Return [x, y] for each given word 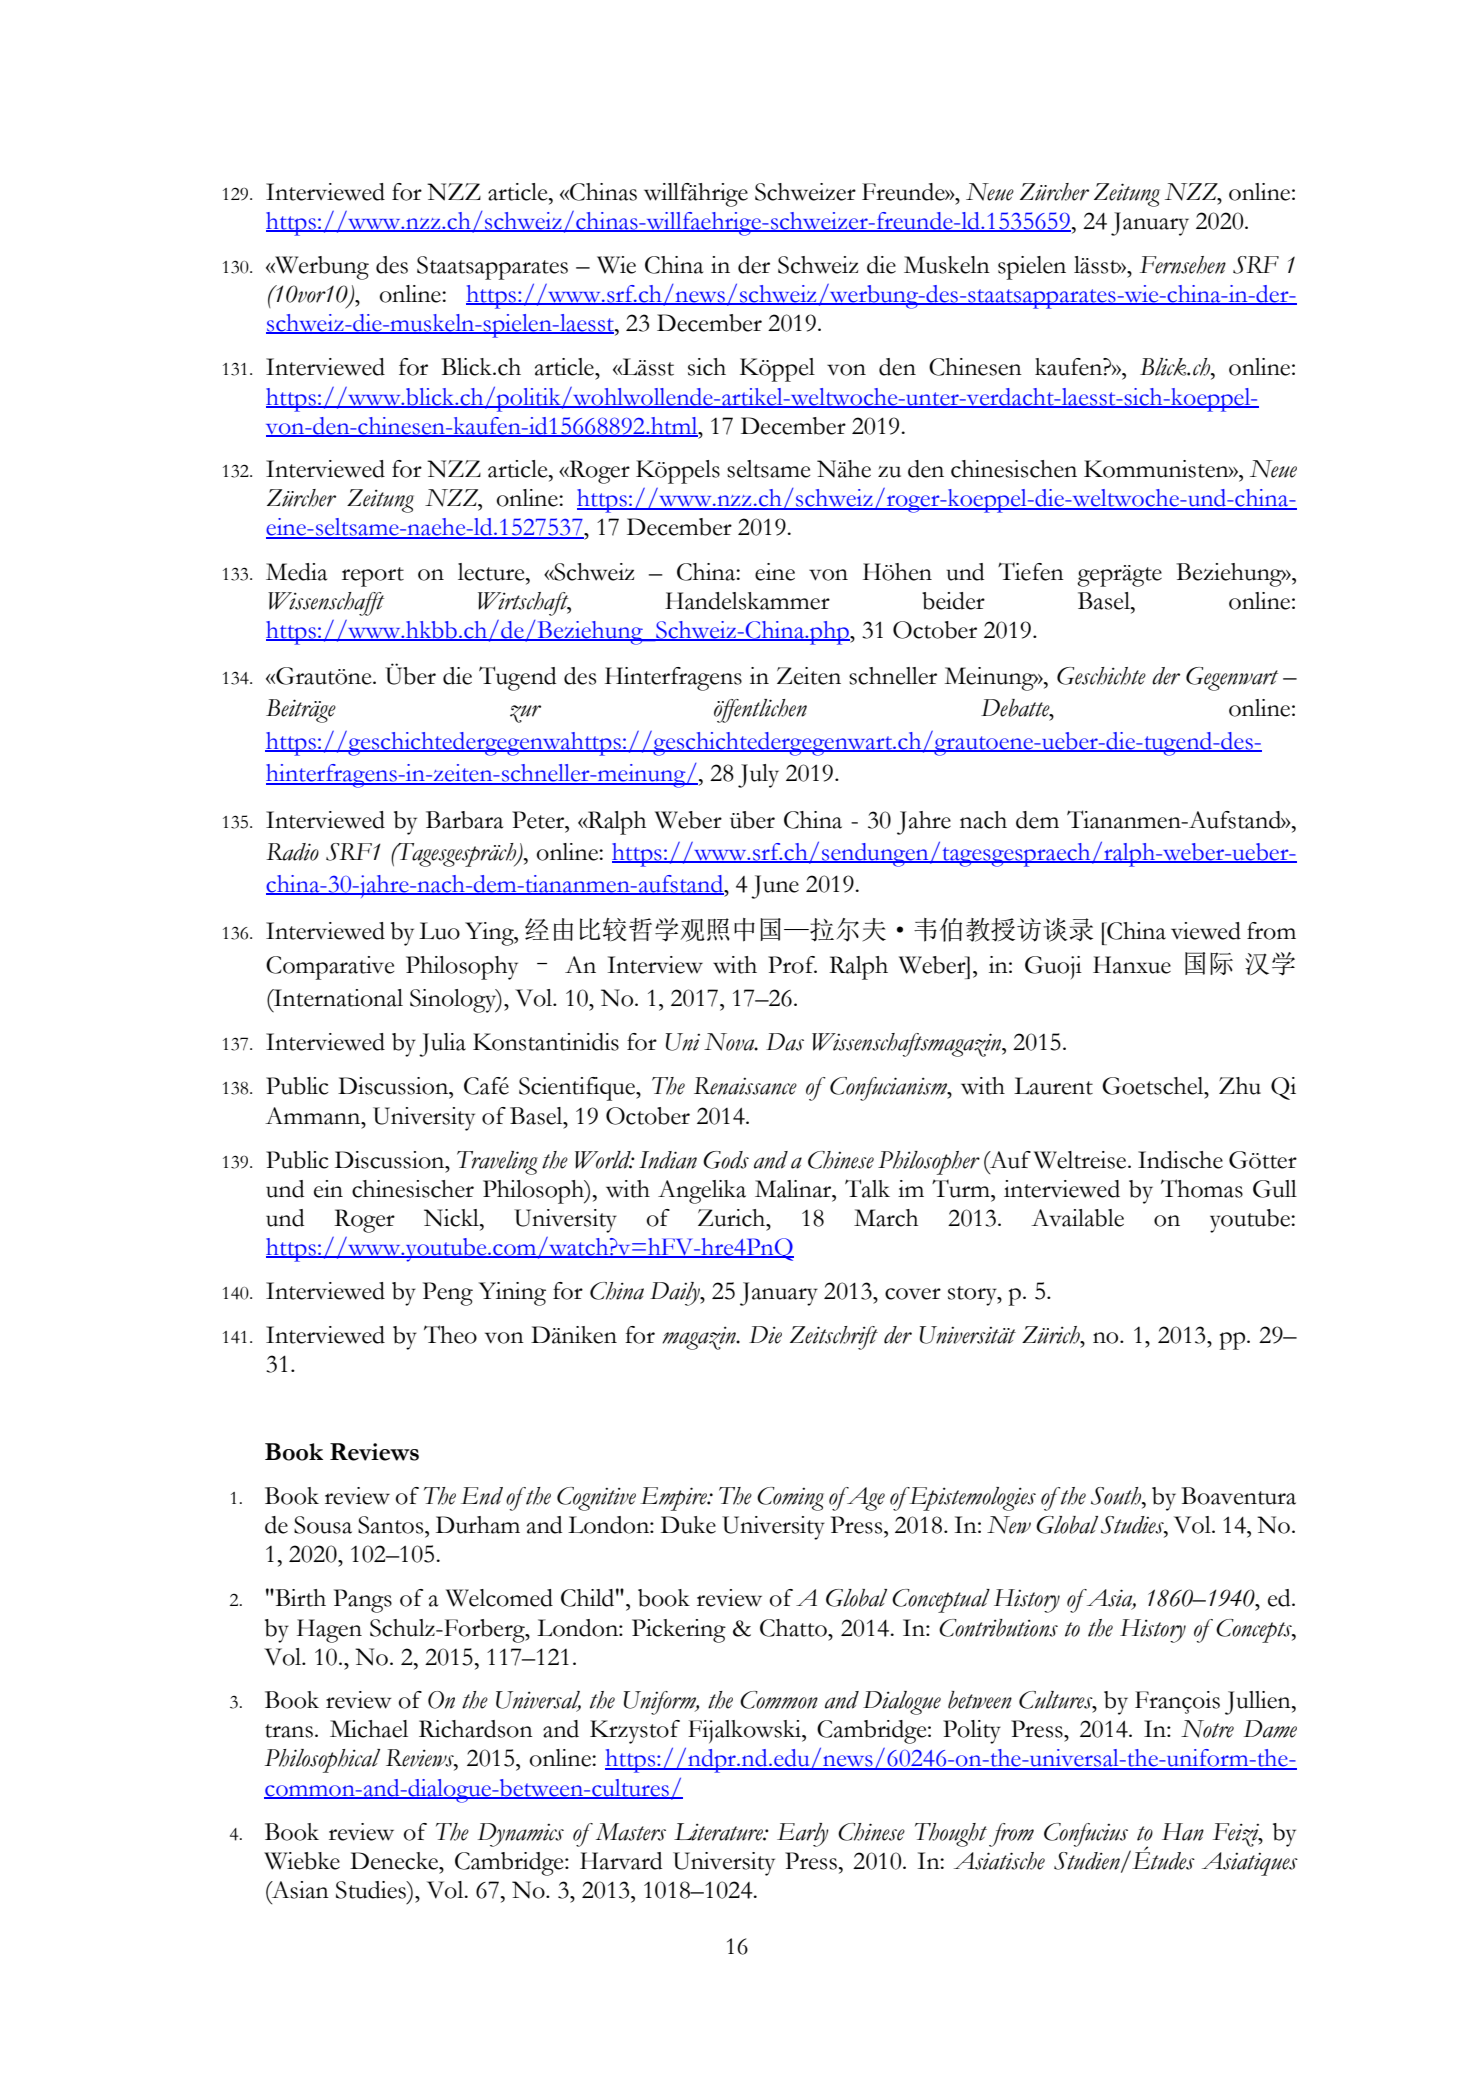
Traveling [497, 1163]
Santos [392, 1525]
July [758, 776]
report [373, 577]
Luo [439, 931]
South [1117, 1496]
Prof [792, 965]
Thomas [1202, 1188]
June [775, 887]
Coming [790, 1499]
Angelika [702, 1192]
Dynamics [521, 1835]
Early [803, 1835]
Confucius [1086, 1835]
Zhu [1240, 1086]
